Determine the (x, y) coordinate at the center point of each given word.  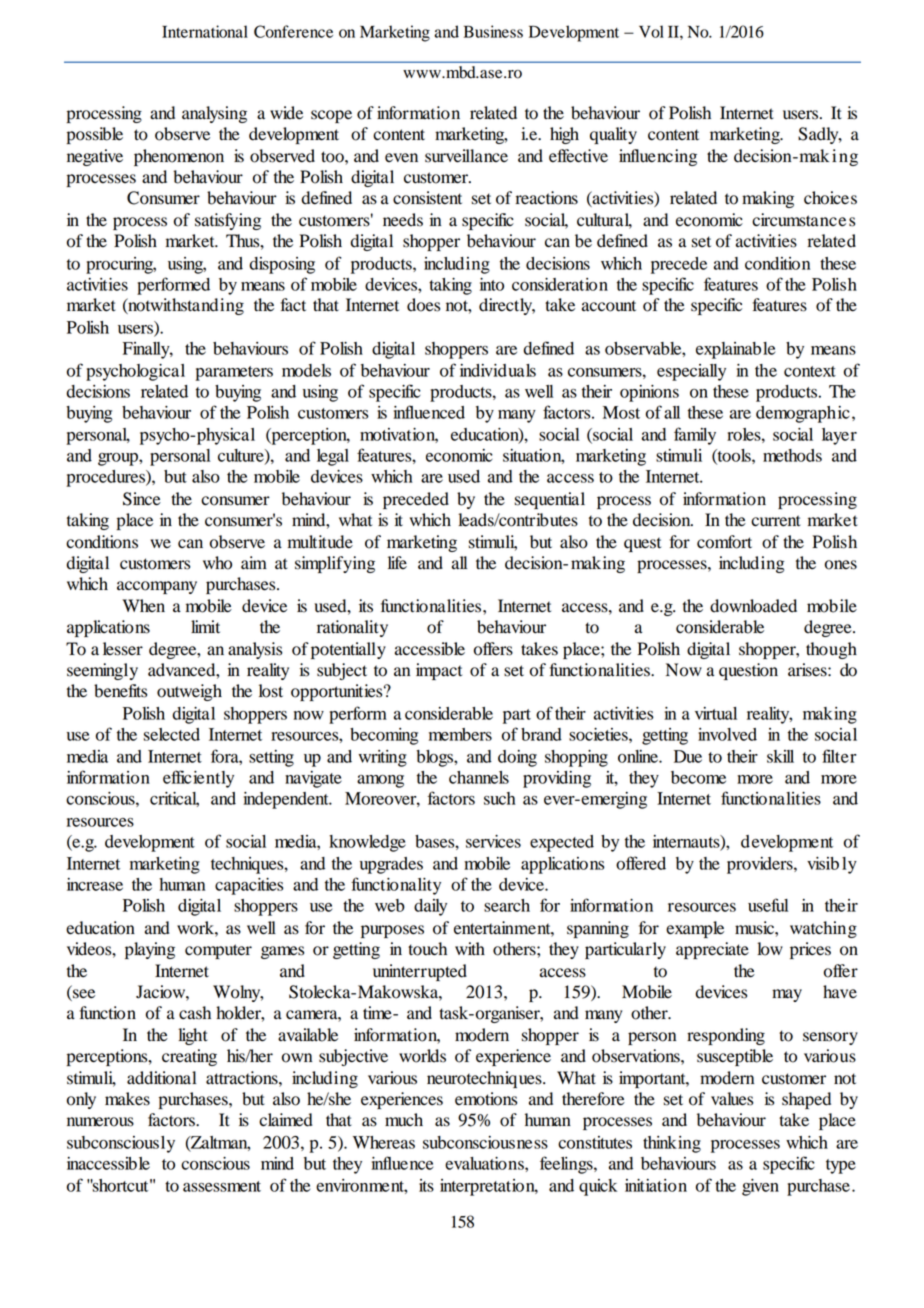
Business (493, 31)
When (143, 606)
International (205, 31)
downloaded (753, 606)
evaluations (485, 1163)
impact (439, 671)
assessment (222, 1186)
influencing (658, 157)
